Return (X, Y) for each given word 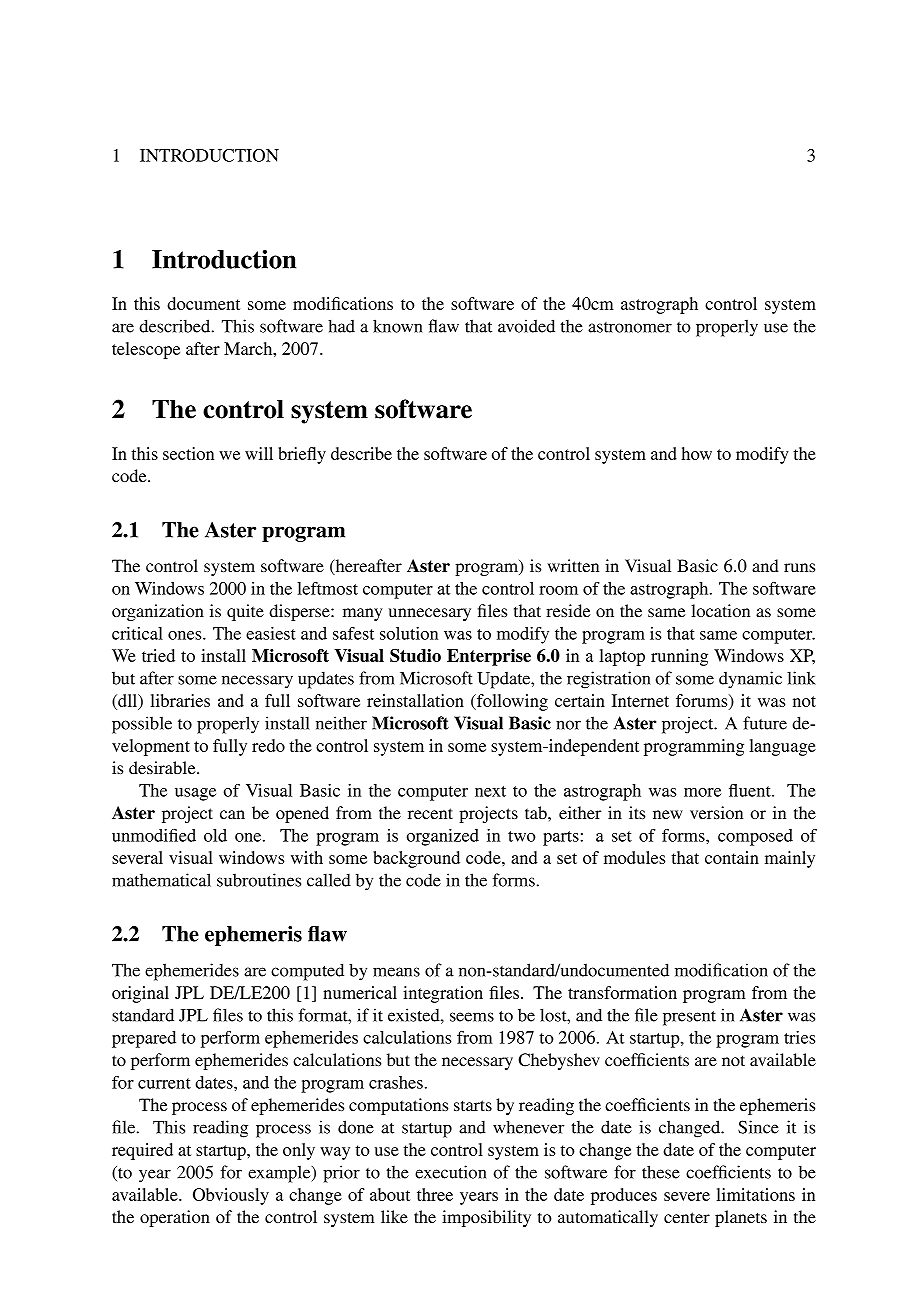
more (702, 792)
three (435, 1194)
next (490, 791)
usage (195, 794)
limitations (755, 1194)
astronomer (630, 327)
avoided (526, 326)
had (341, 326)
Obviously (231, 1196)
